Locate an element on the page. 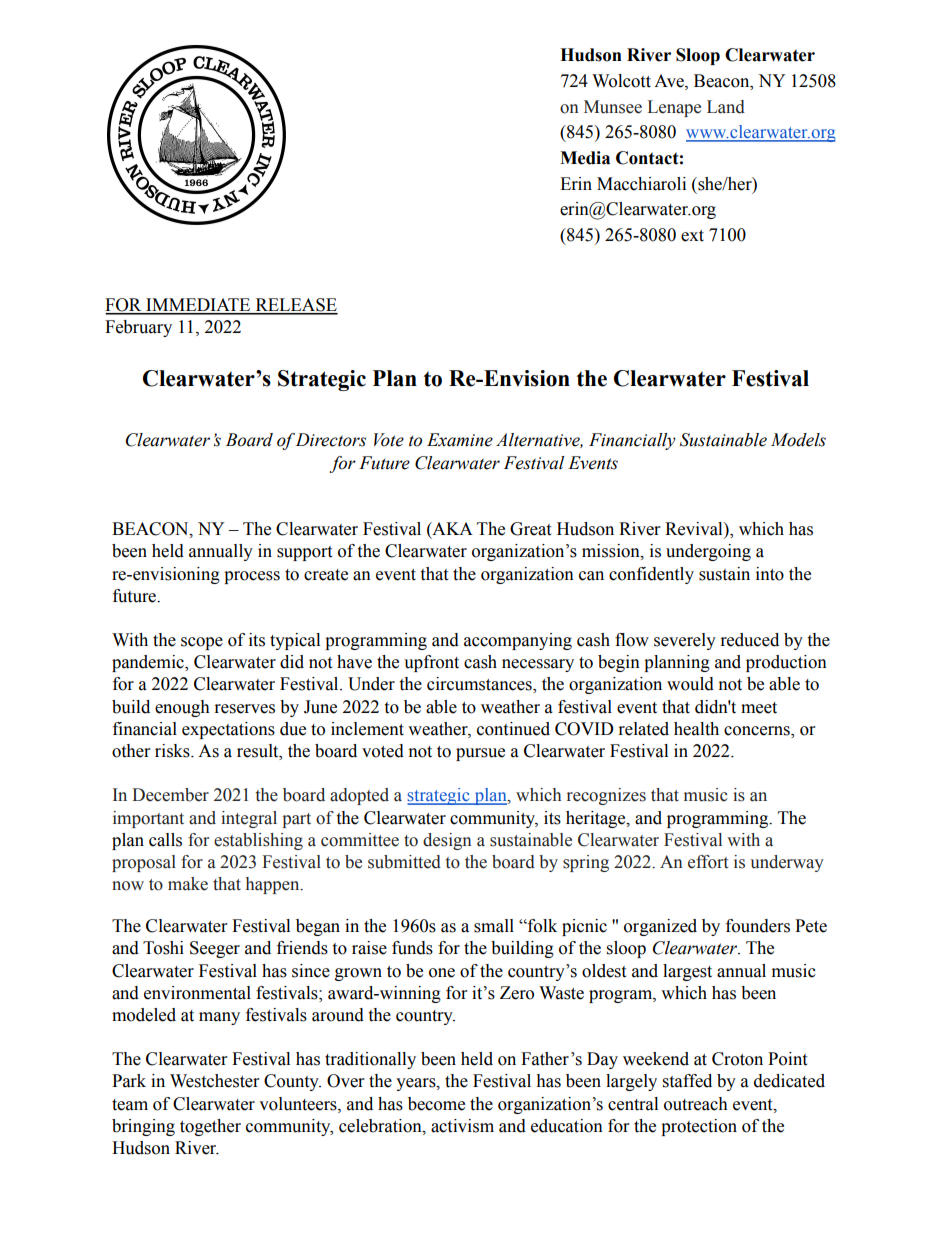  scope is located at coordinates (202, 643).
